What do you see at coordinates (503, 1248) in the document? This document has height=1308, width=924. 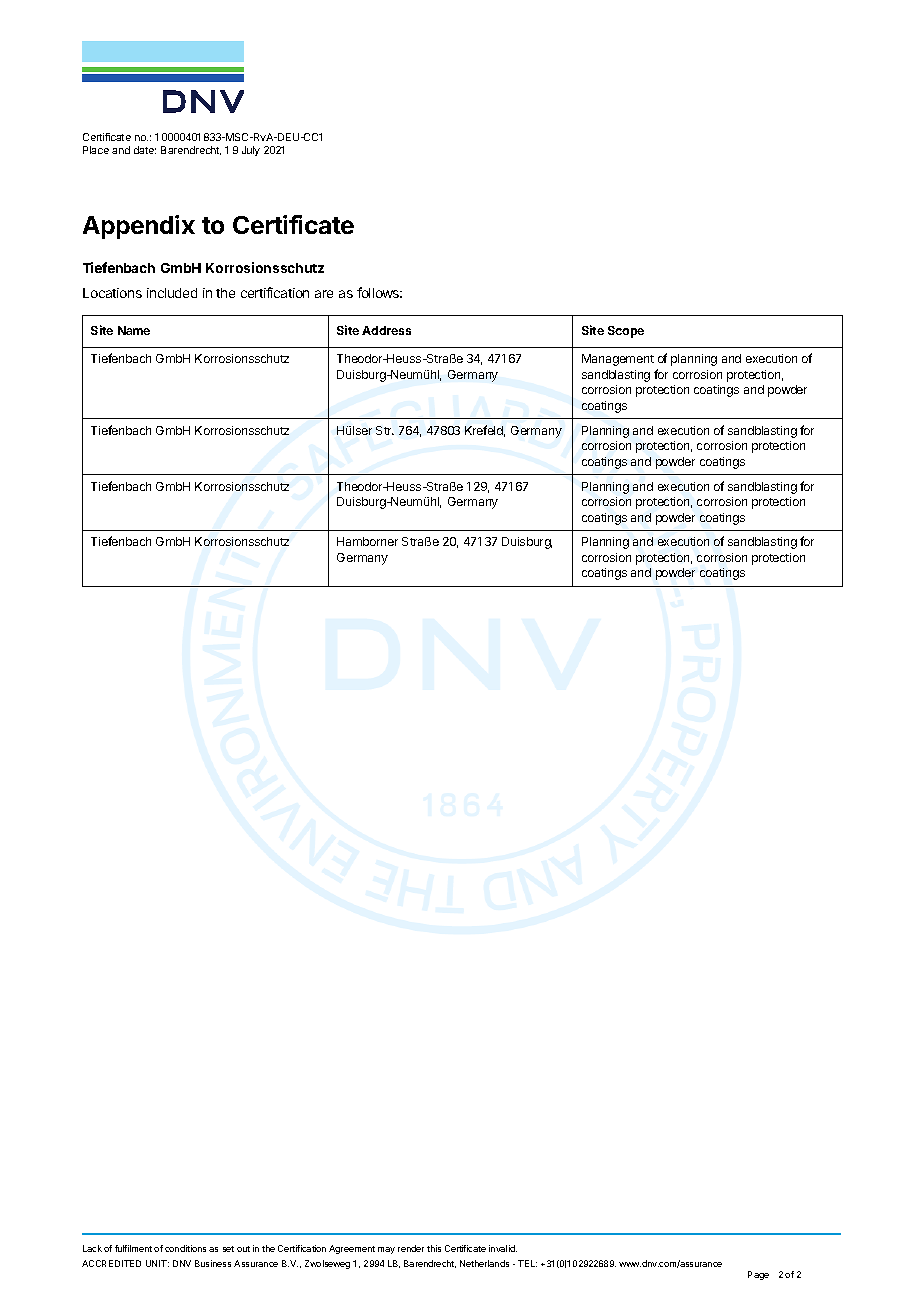 I see `invalid` at bounding box center [503, 1248].
